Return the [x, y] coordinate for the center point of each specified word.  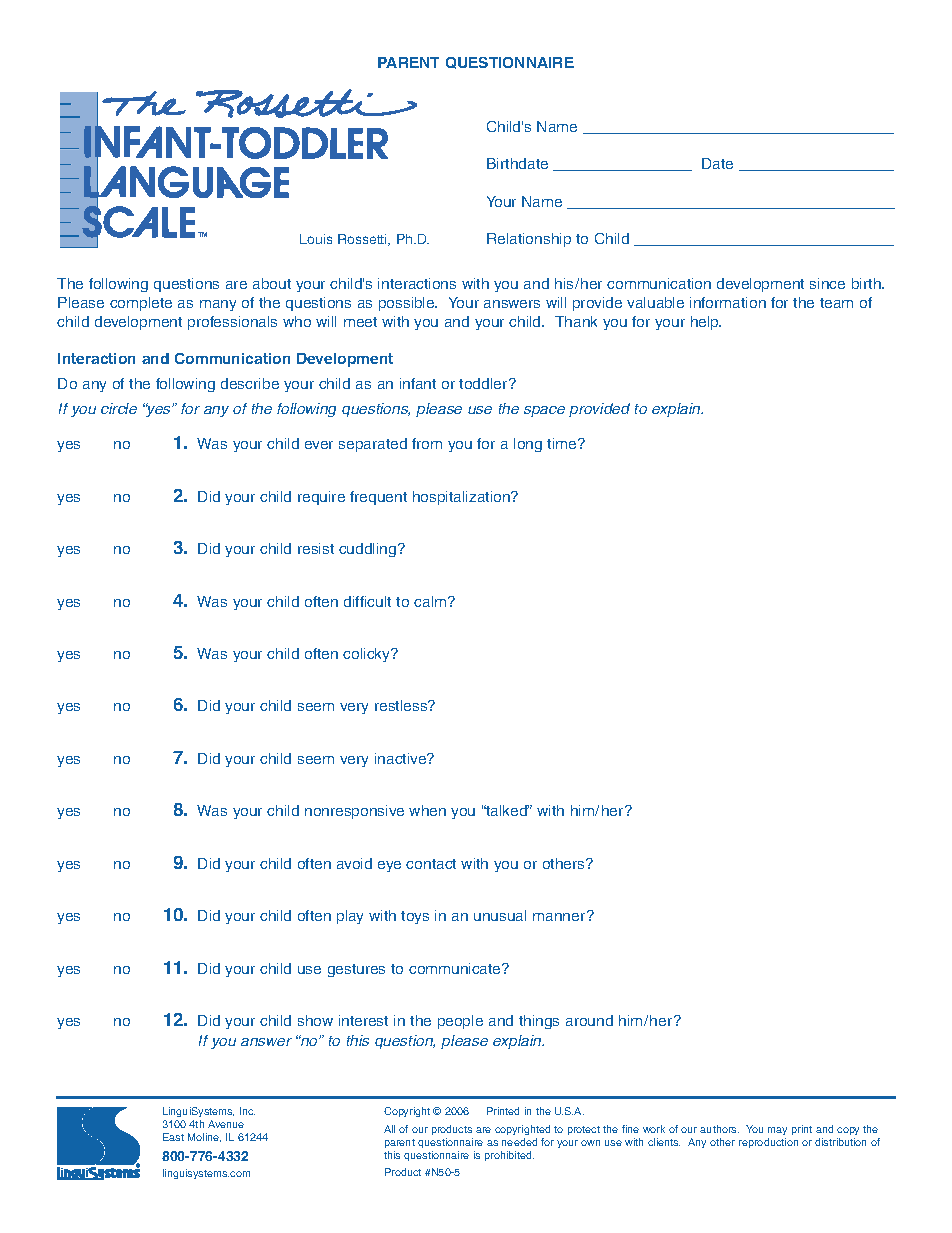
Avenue [226, 1124]
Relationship [529, 240]
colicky [367, 655]
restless [402, 705]
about [272, 283]
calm [431, 601]
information [728, 302]
